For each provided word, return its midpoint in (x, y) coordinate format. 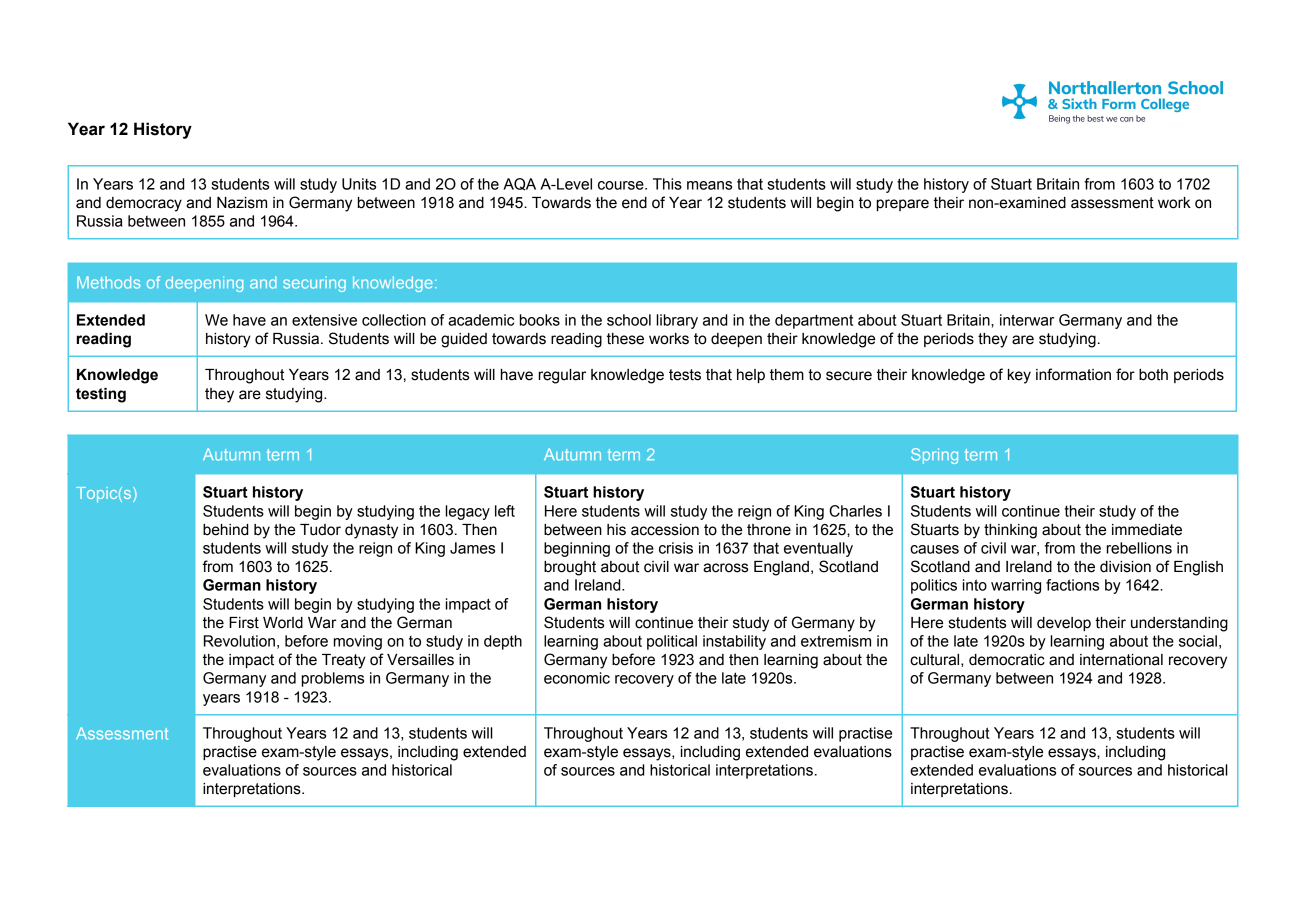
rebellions (1139, 548)
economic (577, 678)
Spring (934, 456)
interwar (1027, 320)
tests (685, 375)
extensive (324, 320)
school (629, 320)
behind (226, 530)
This (667, 184)
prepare (903, 205)
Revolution (239, 641)
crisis (676, 548)
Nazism (242, 203)
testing (101, 395)
